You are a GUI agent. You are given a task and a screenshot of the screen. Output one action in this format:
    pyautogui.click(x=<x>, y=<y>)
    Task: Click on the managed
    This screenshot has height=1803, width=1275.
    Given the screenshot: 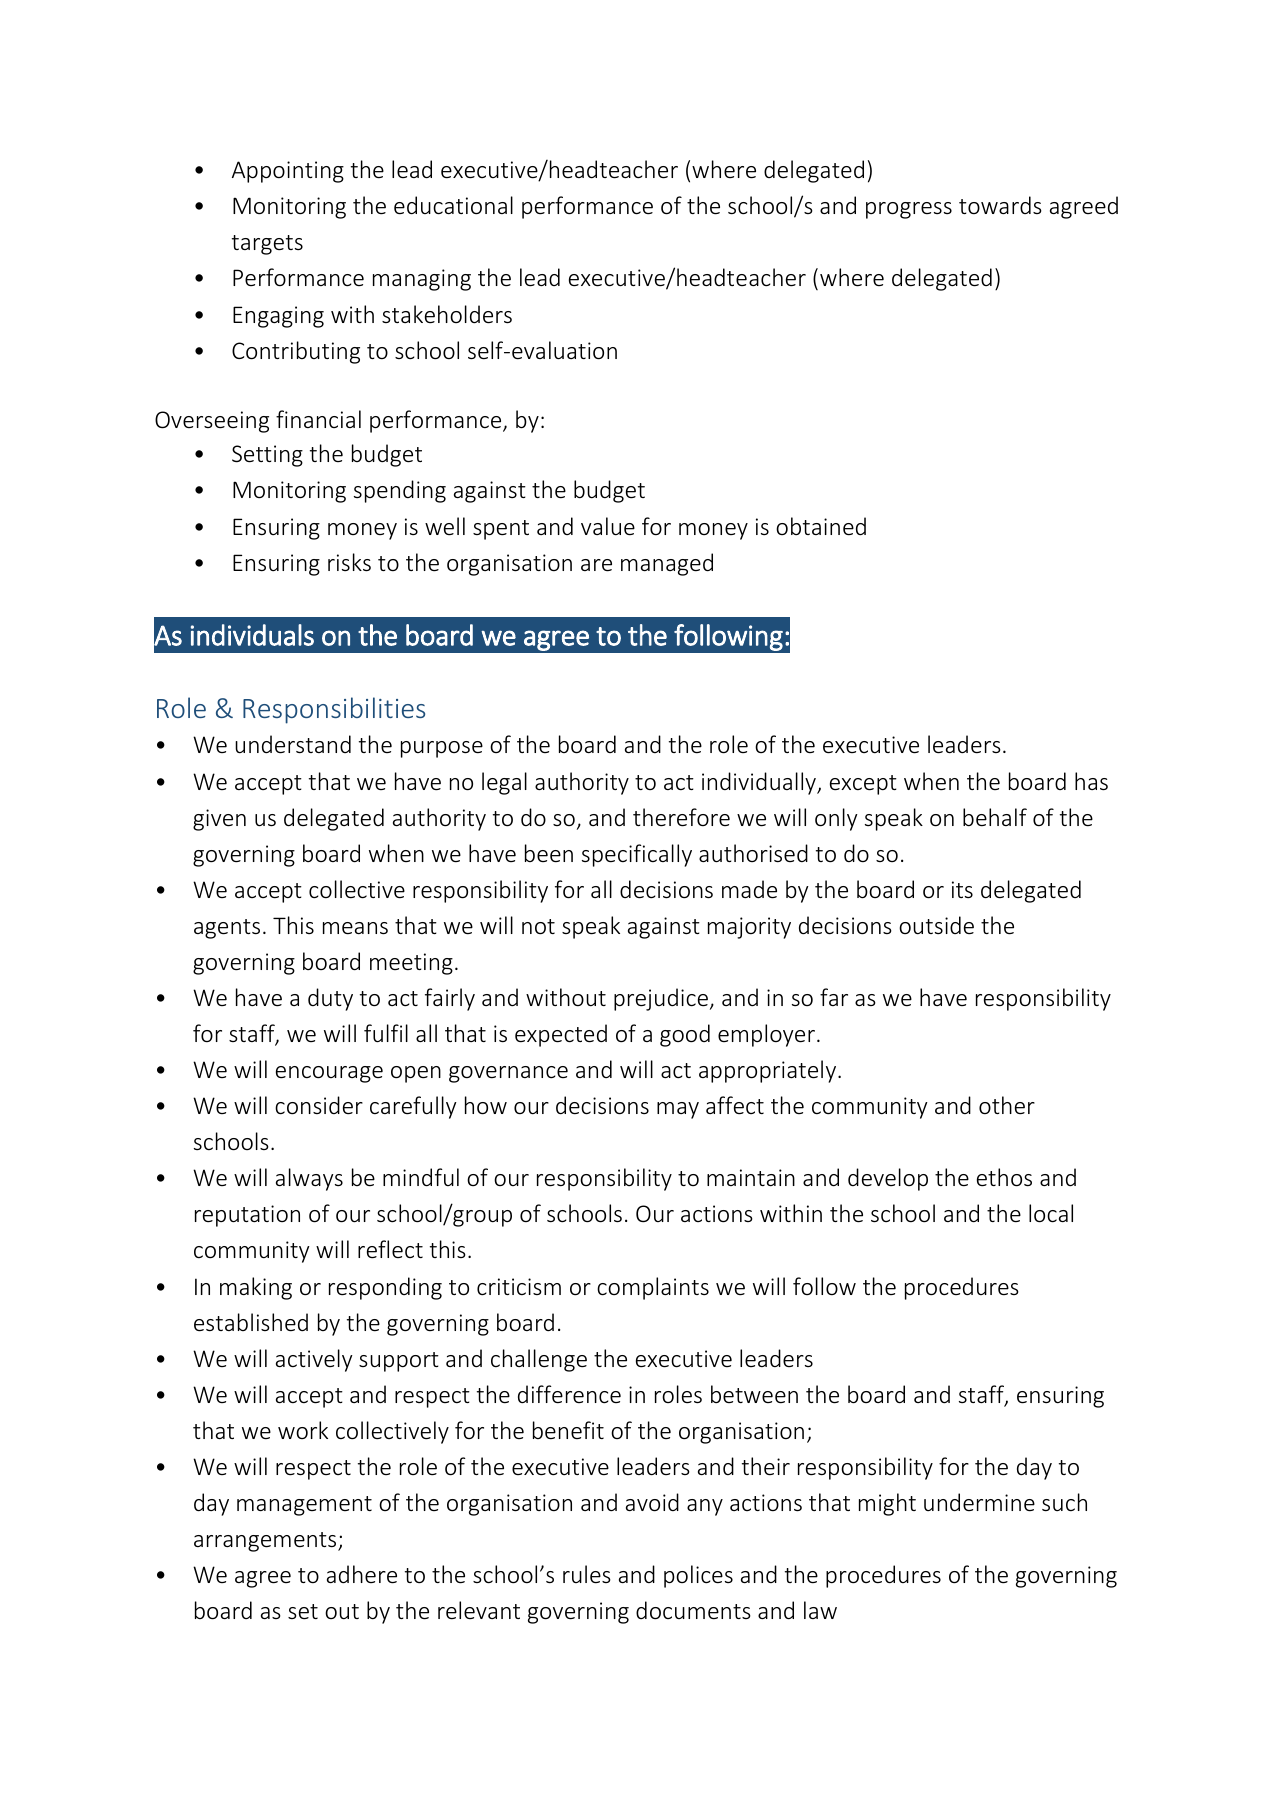 What is the action you would take?
    pyautogui.click(x=667, y=564)
